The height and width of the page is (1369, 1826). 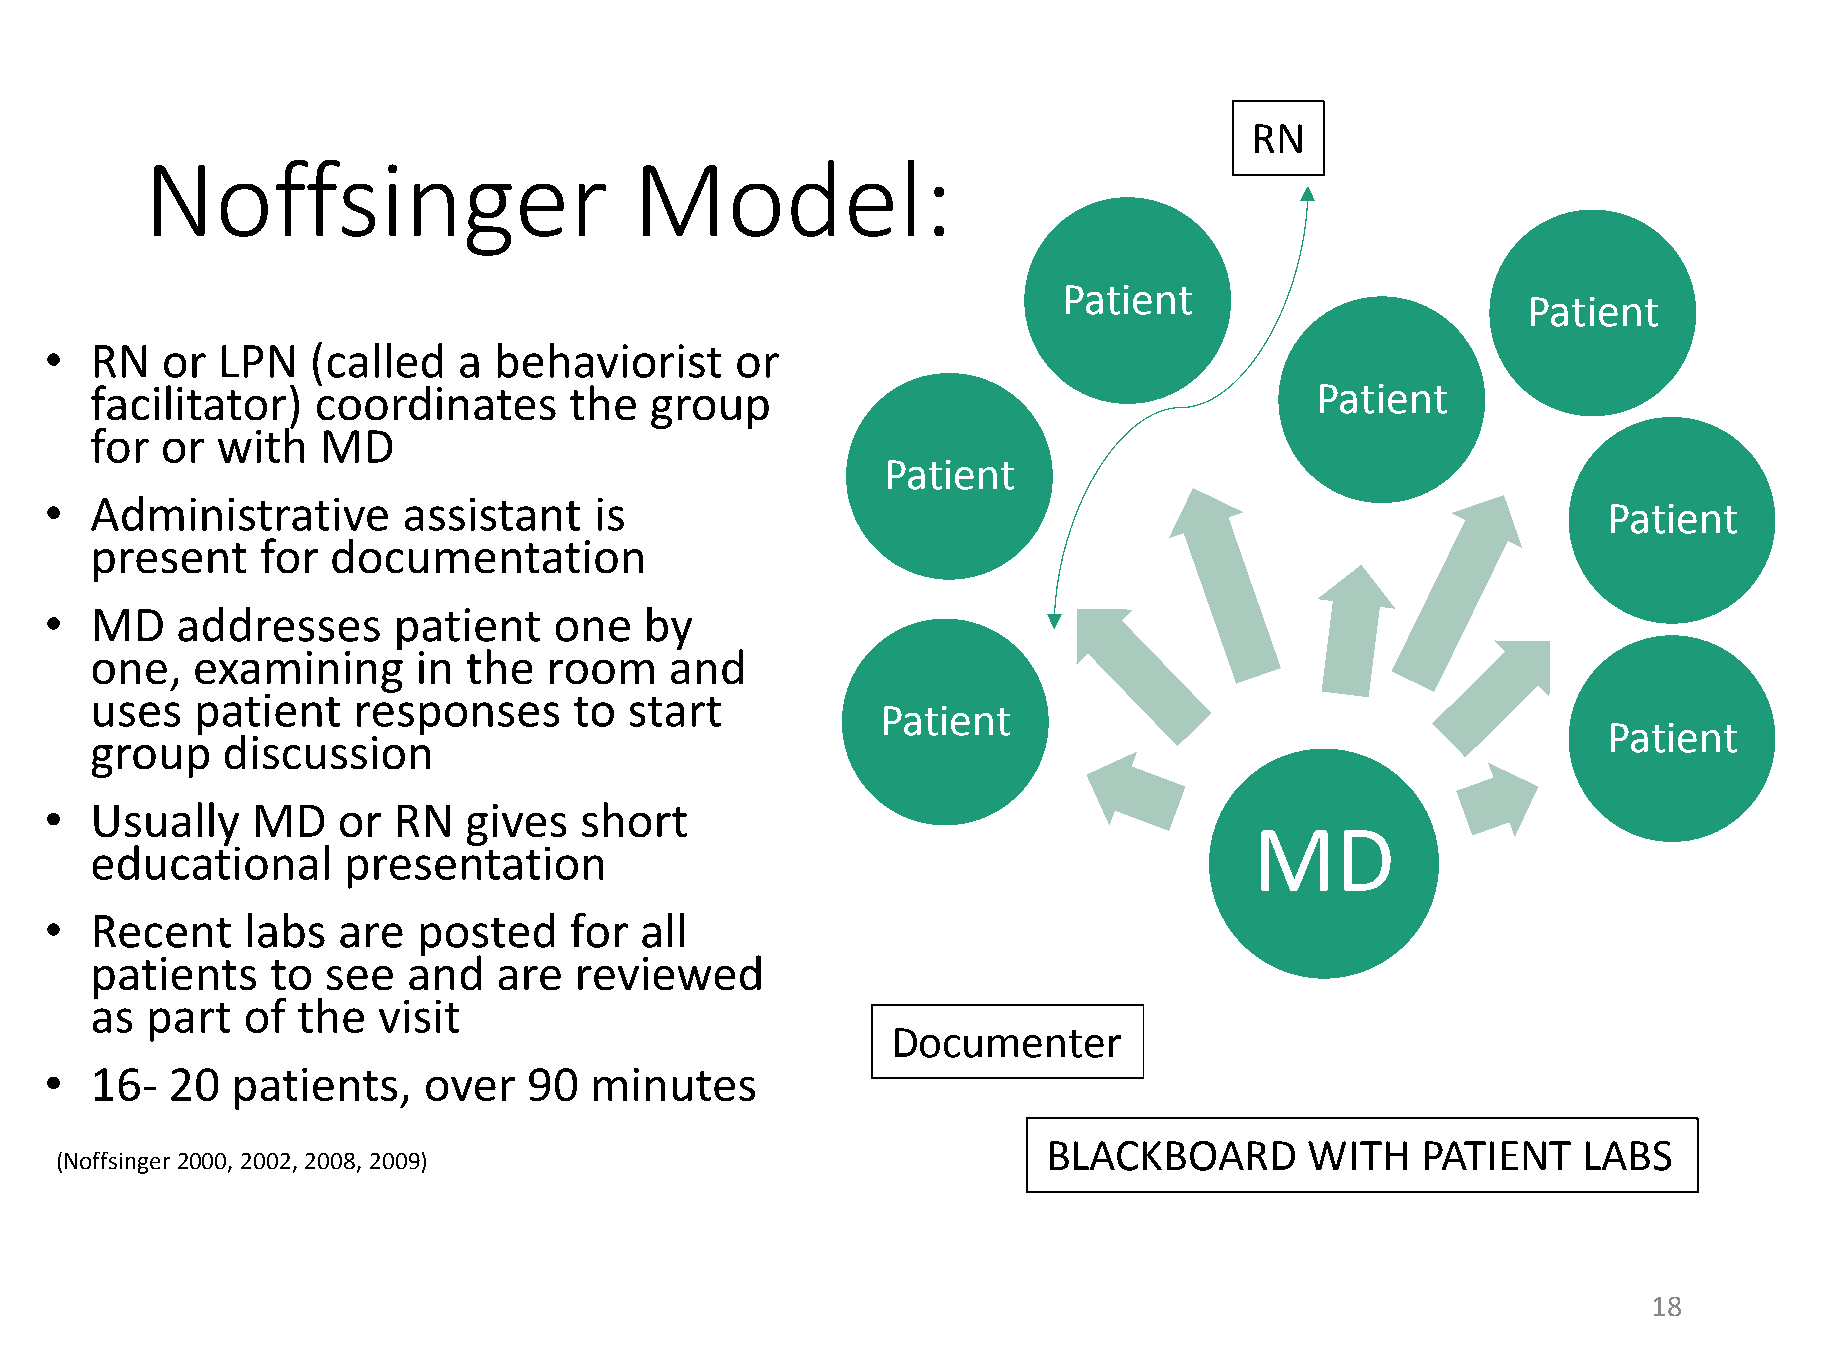 I want to click on Model, so click(x=778, y=198).
